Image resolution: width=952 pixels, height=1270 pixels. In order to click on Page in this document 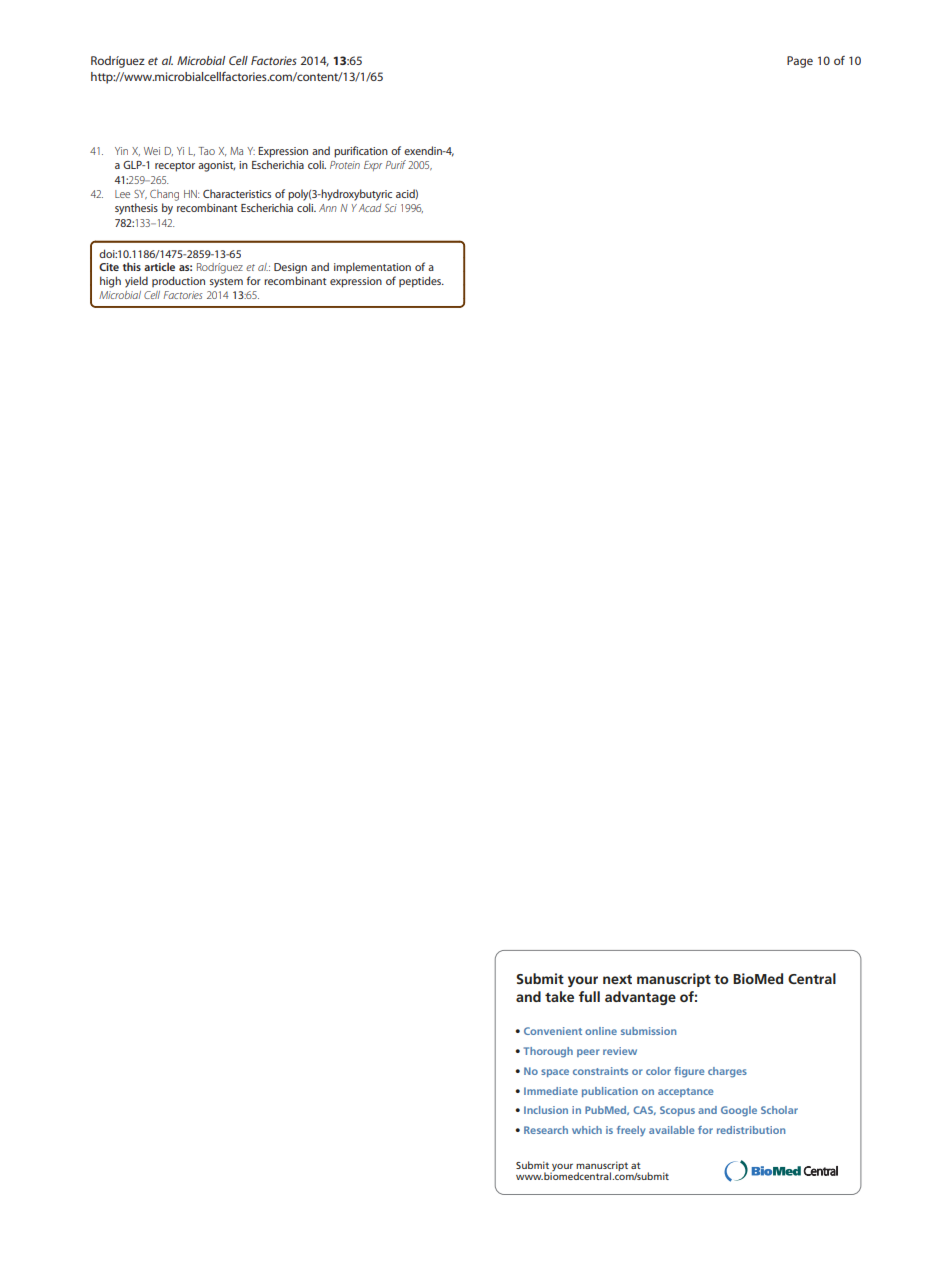, I will do `click(800, 62)`.
